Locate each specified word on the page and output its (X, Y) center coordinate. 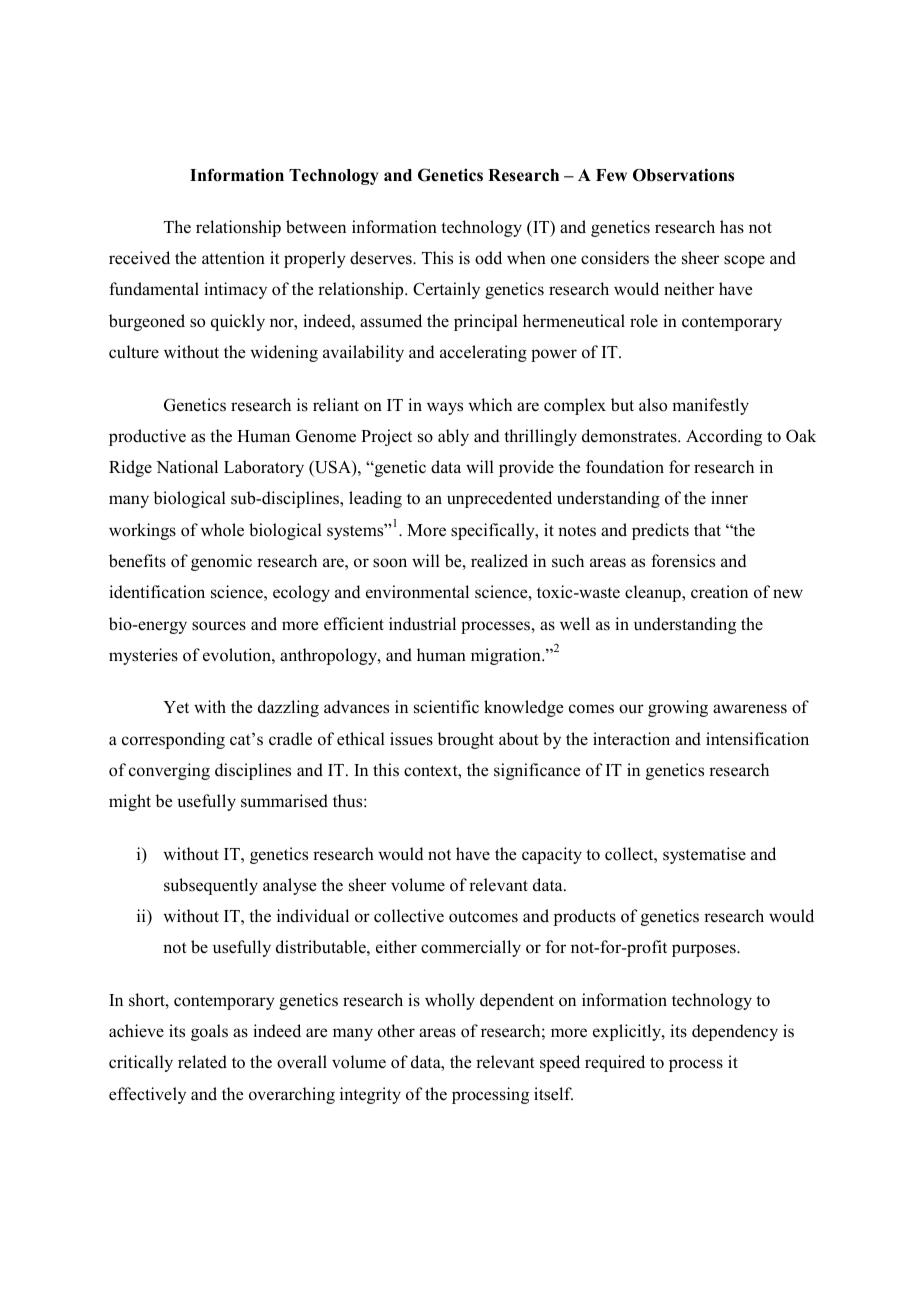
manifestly (710, 406)
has (732, 227)
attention (233, 258)
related (202, 1062)
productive (147, 437)
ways (445, 408)
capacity (552, 855)
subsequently (211, 886)
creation (719, 592)
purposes (705, 950)
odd (488, 258)
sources (219, 626)
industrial (422, 624)
